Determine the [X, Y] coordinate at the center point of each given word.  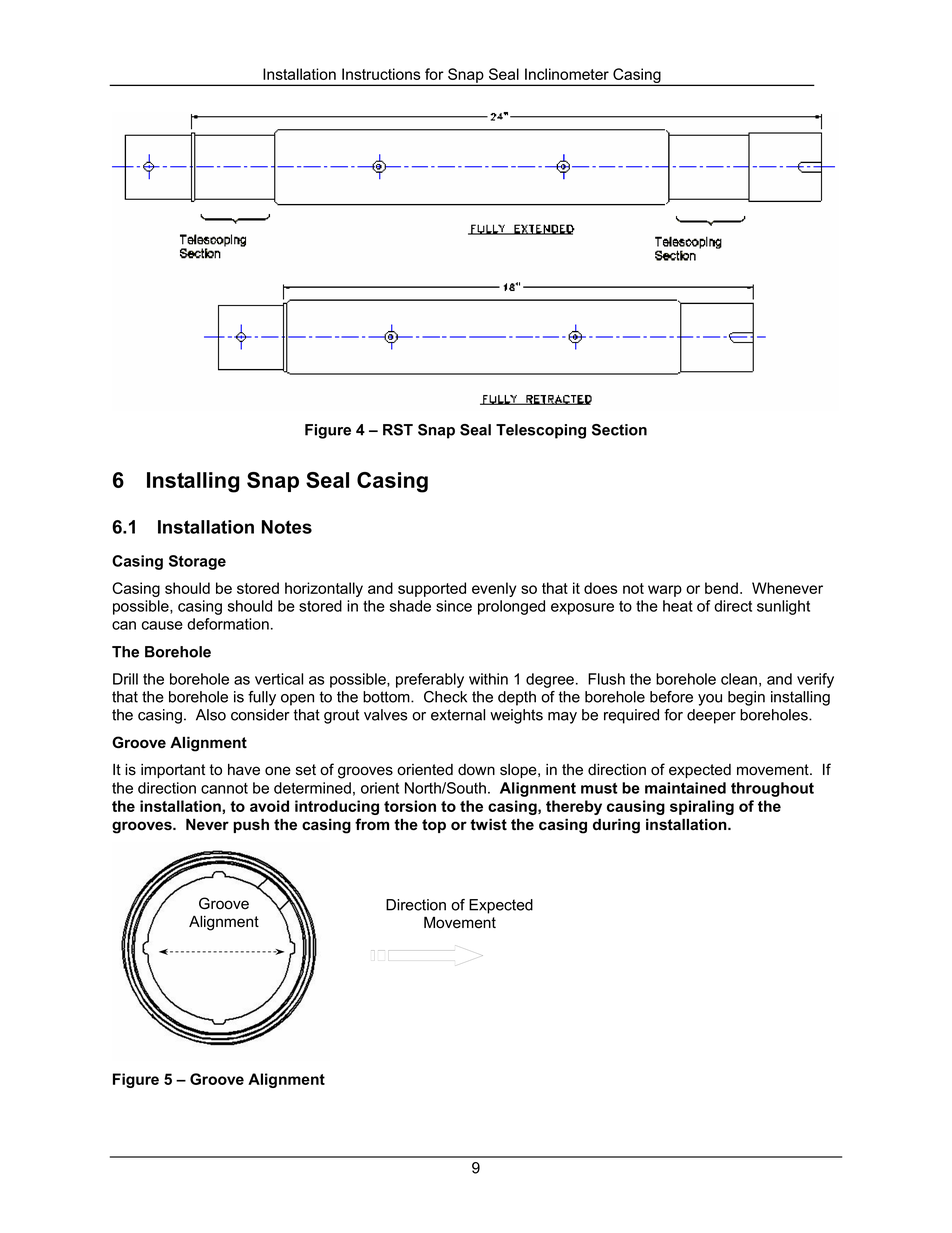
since [454, 606]
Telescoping [541, 431]
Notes [287, 527]
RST [398, 430]
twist [488, 824]
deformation [228, 624]
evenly [494, 589]
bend [721, 588]
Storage [197, 562]
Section [619, 430]
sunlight [783, 607]
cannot [224, 788]
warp [665, 591]
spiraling [702, 807]
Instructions [381, 74]
